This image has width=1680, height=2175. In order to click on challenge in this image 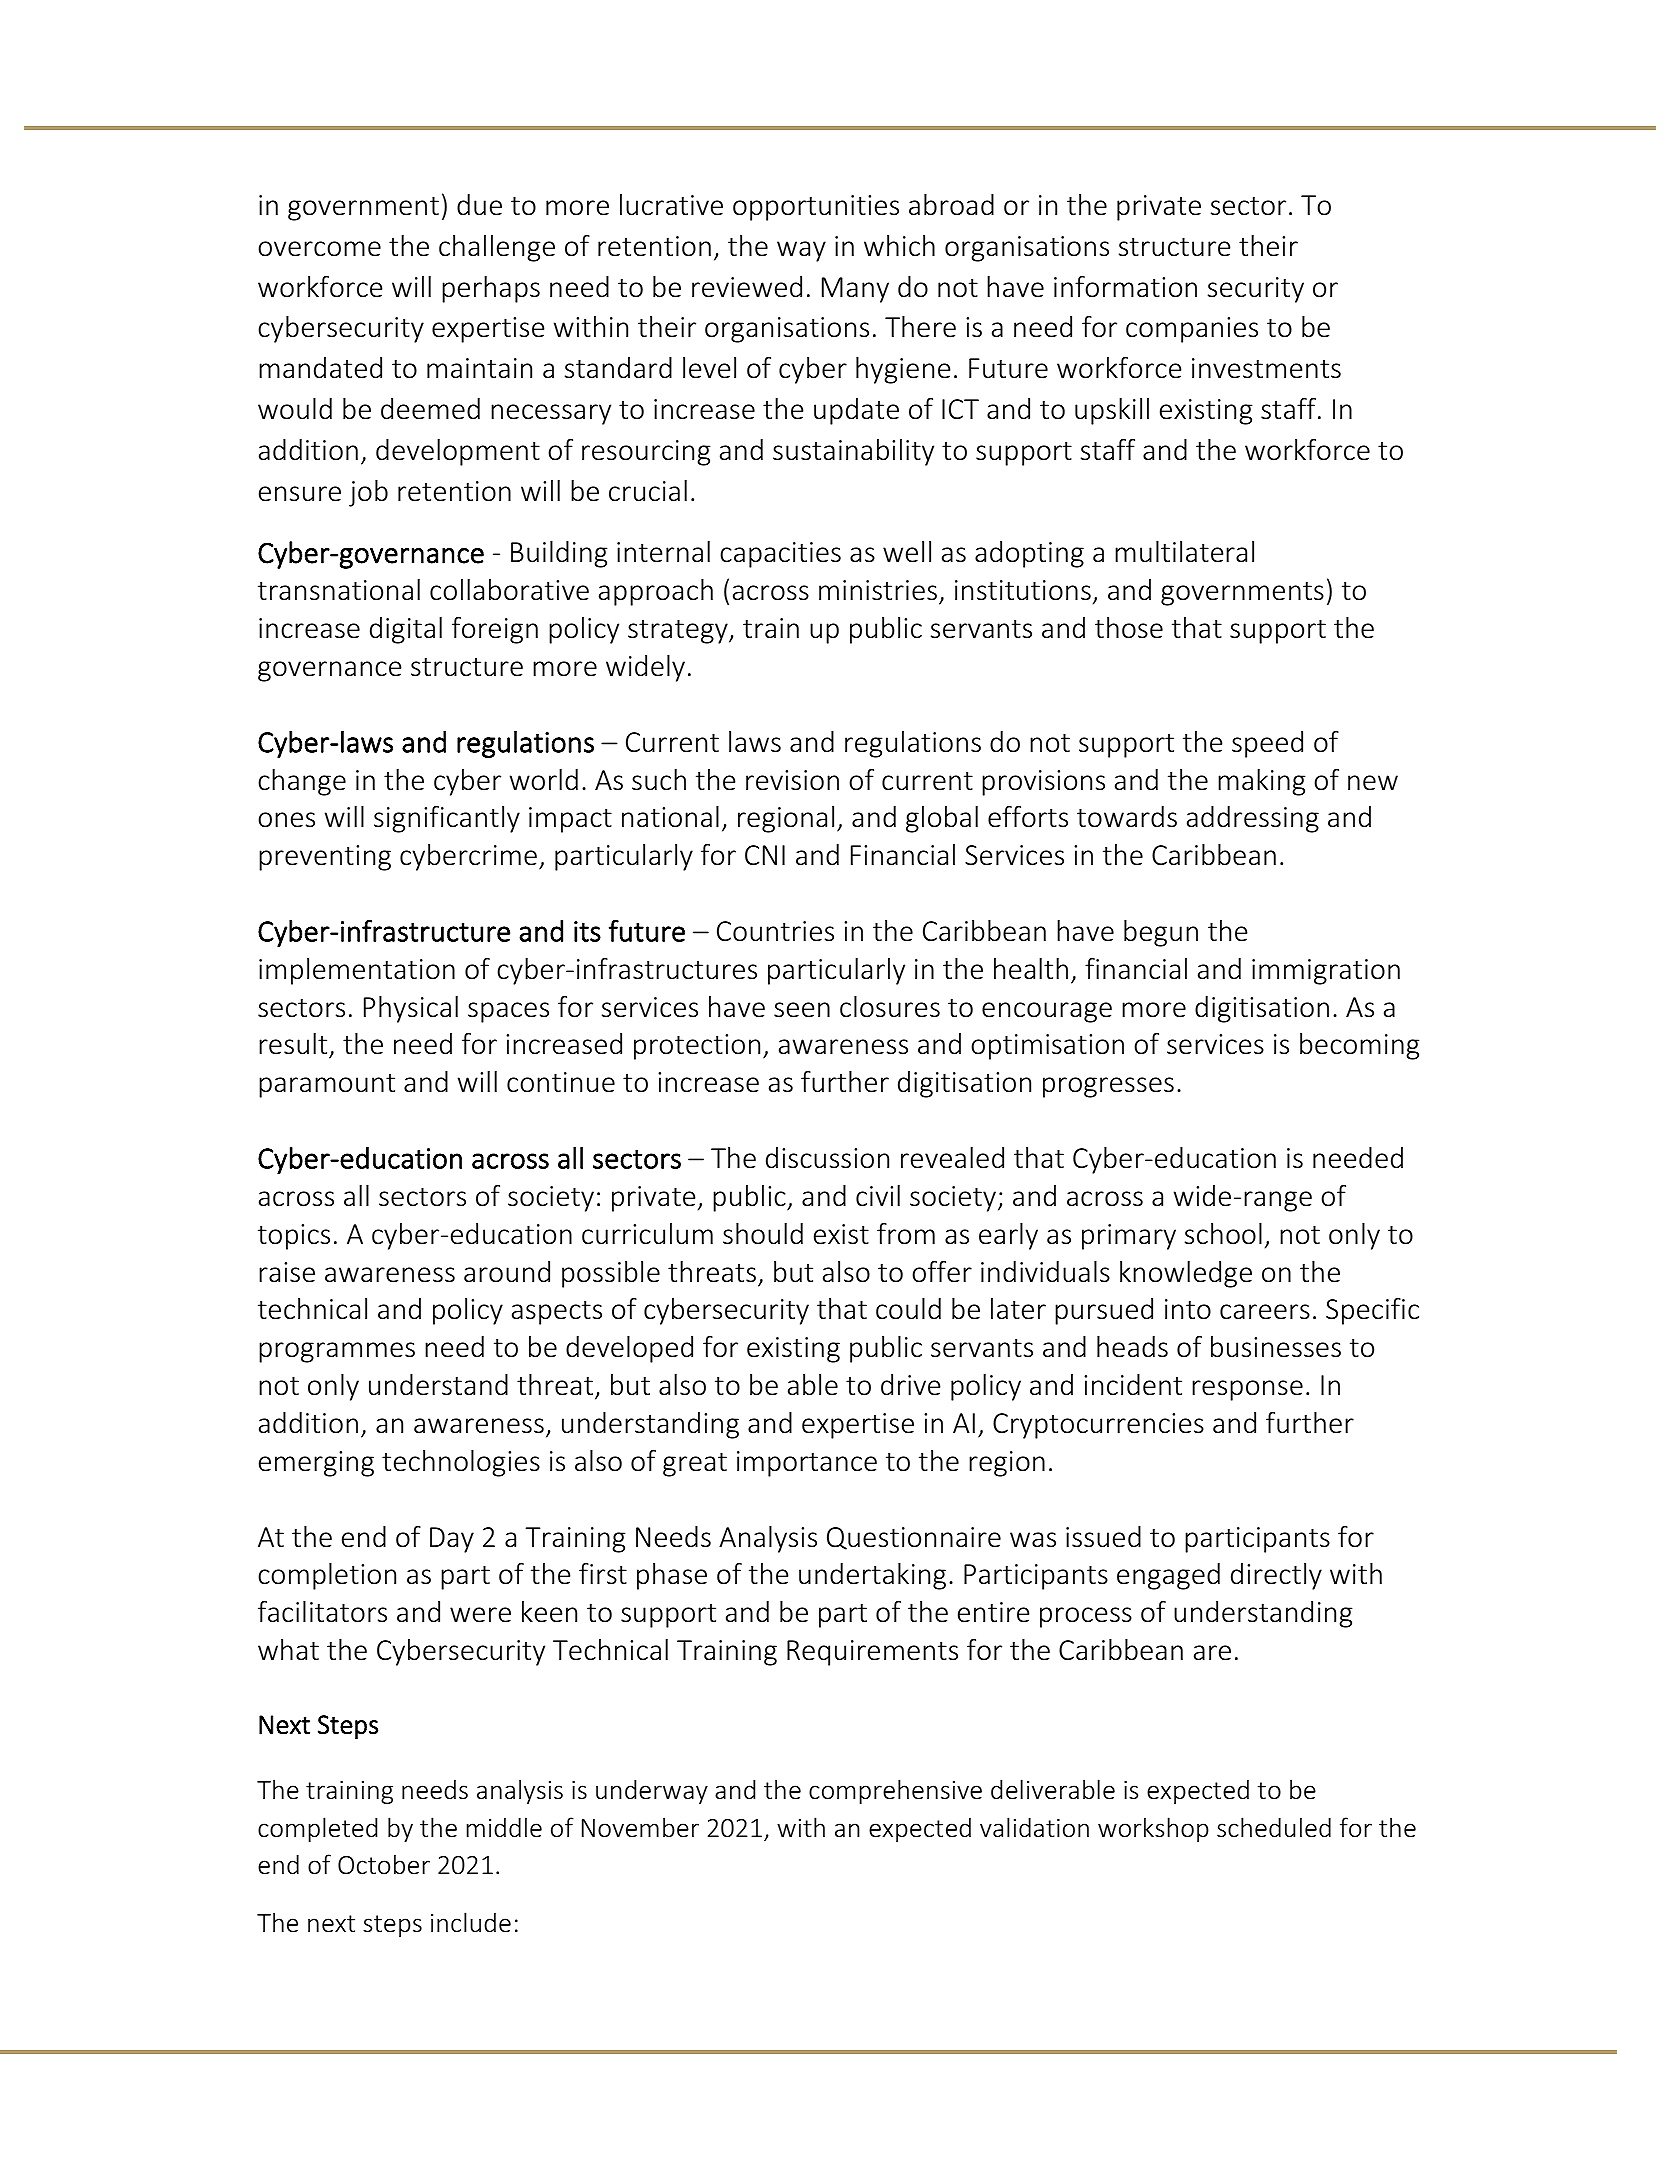, I will do `click(497, 248)`.
